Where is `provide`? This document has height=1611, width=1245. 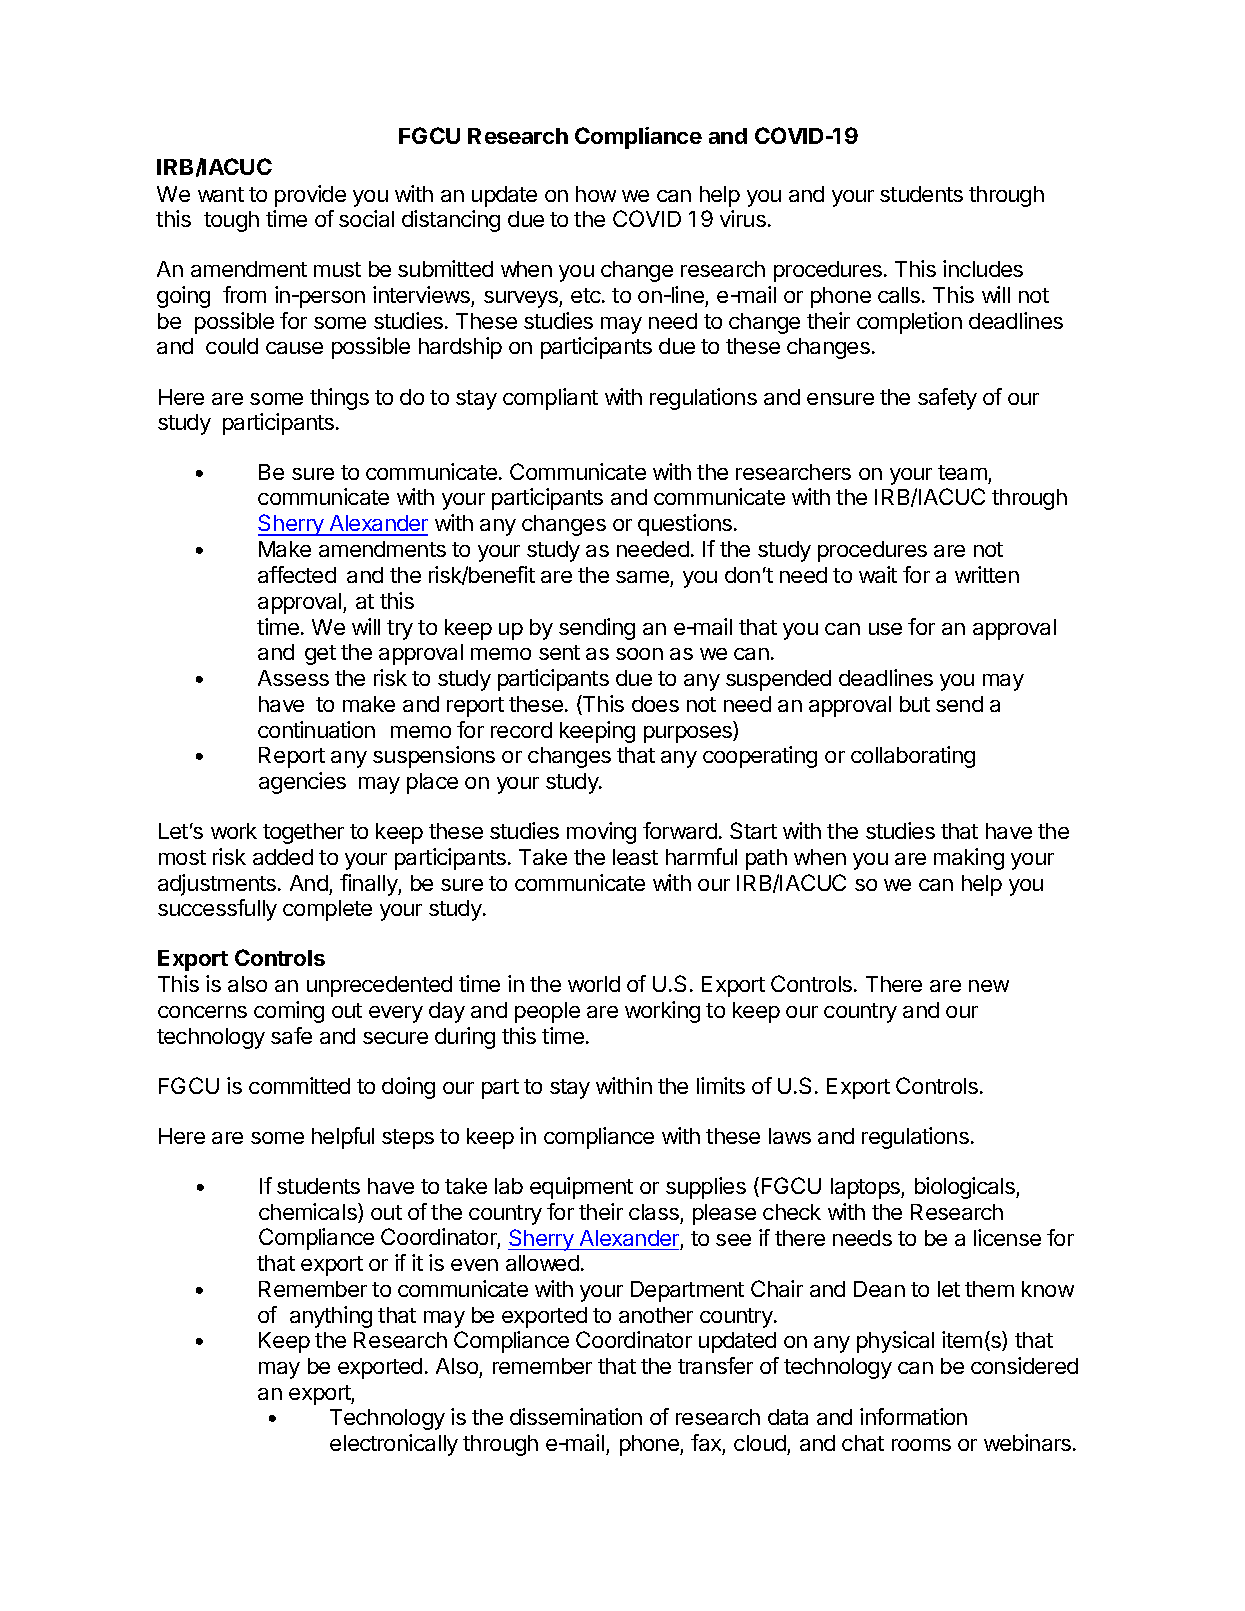
provide is located at coordinates (310, 196).
